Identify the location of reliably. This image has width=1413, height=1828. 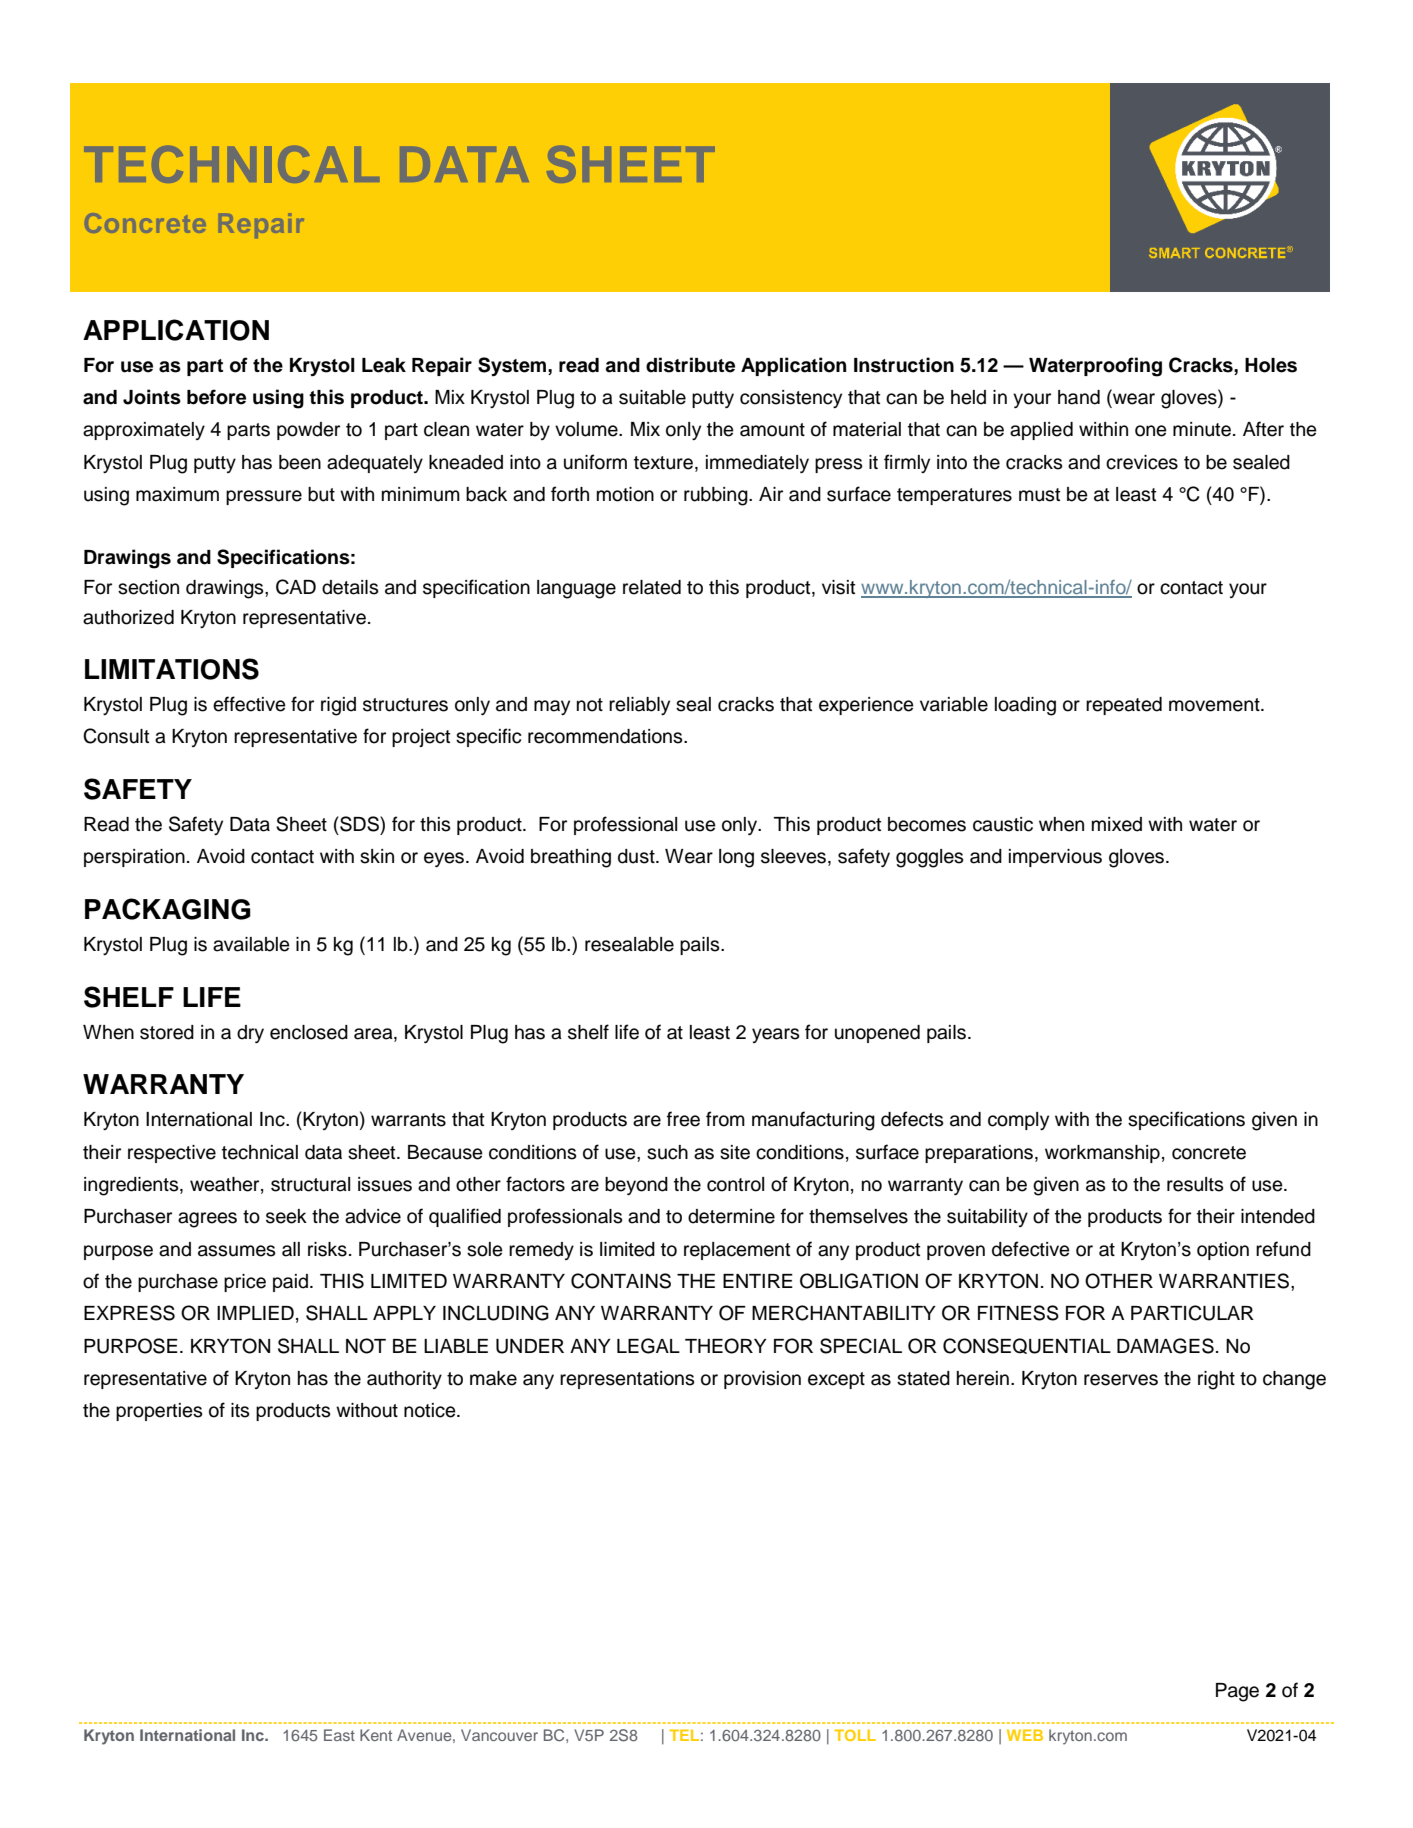
(639, 706).
